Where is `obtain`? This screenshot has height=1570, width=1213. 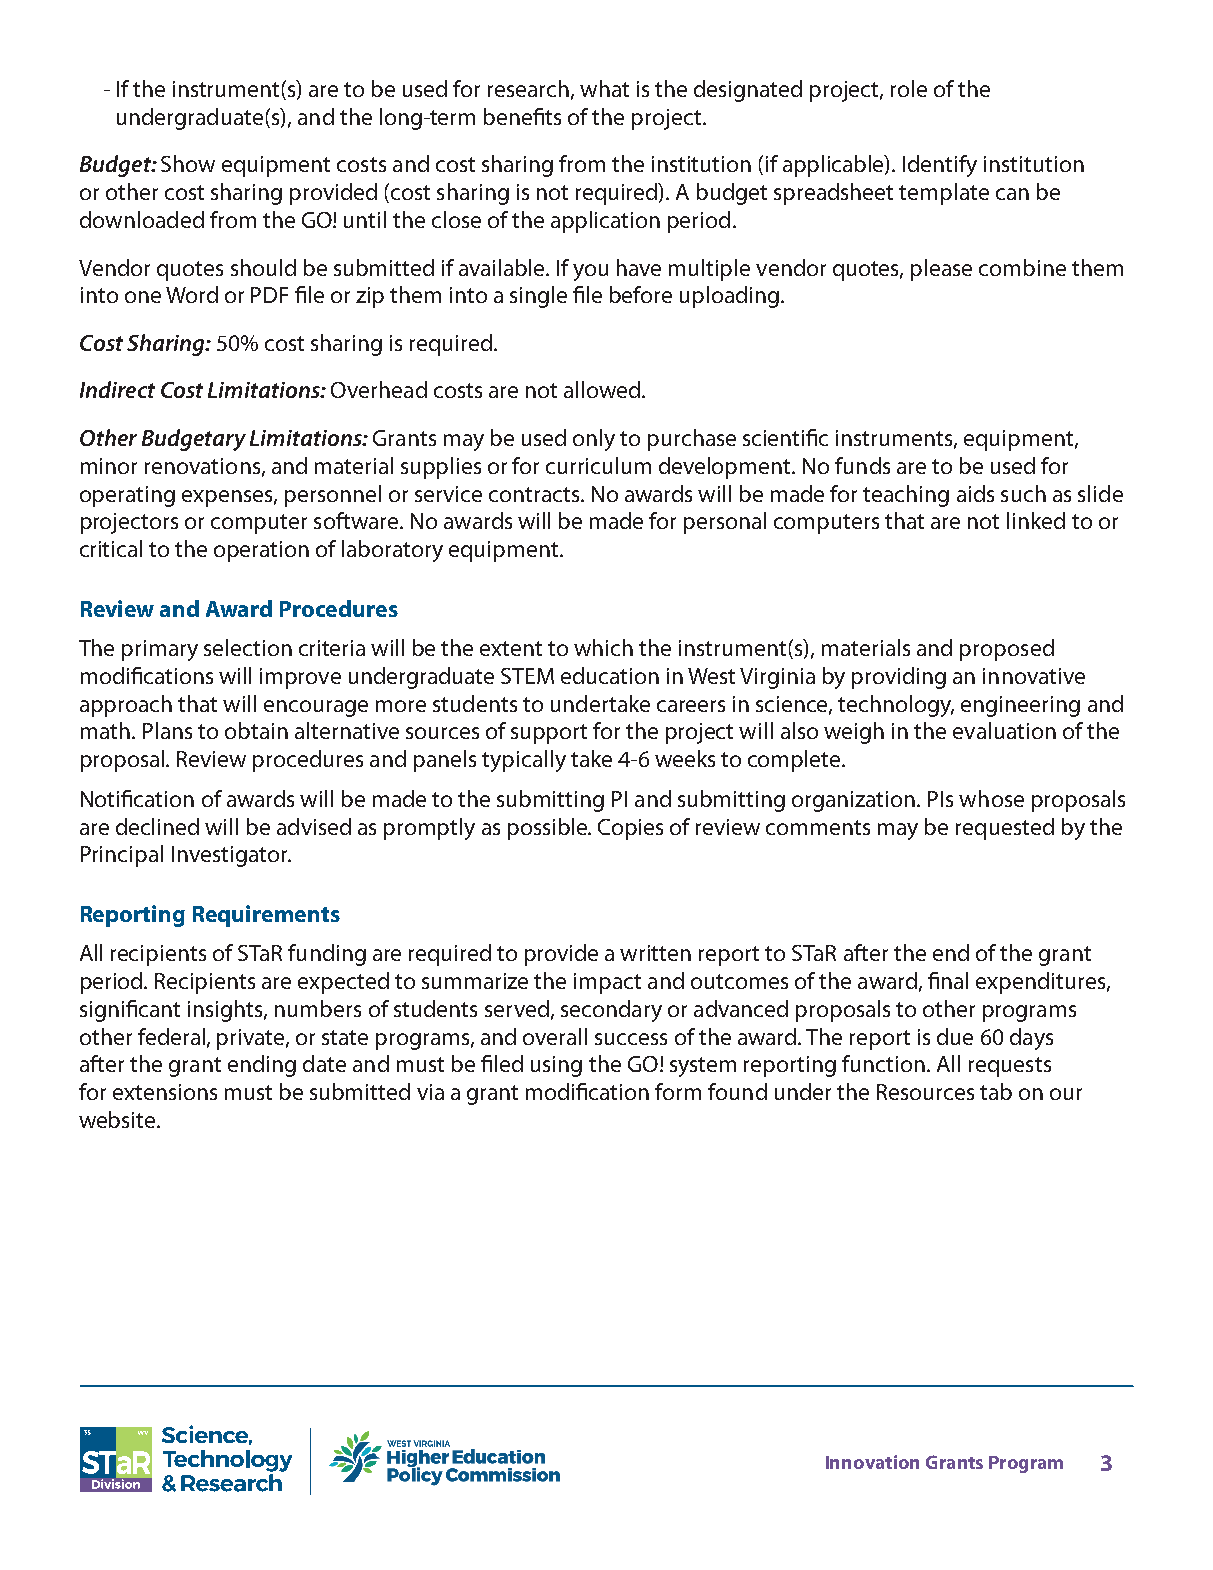
obtain is located at coordinates (256, 730).
